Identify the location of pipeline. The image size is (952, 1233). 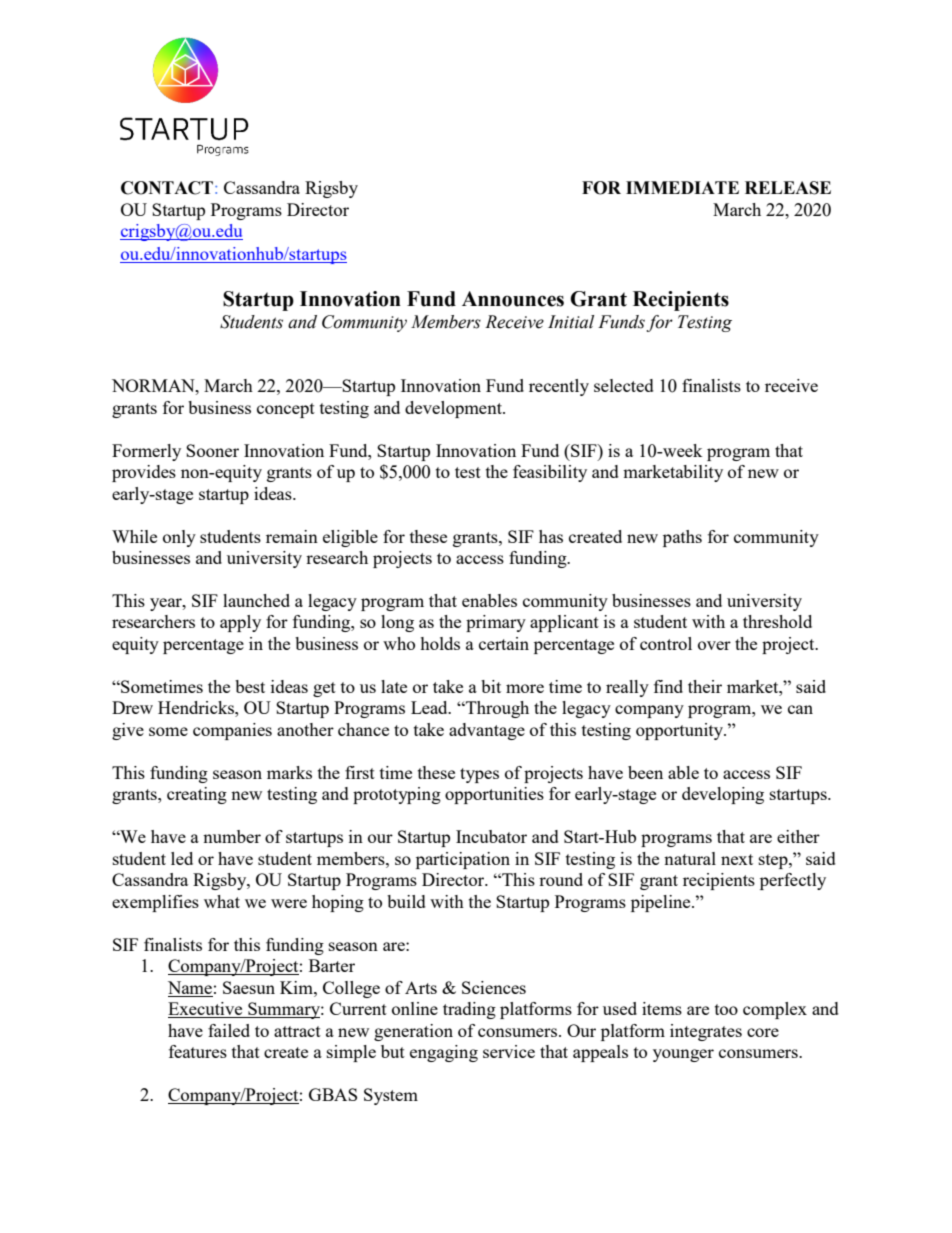
(662, 903).
